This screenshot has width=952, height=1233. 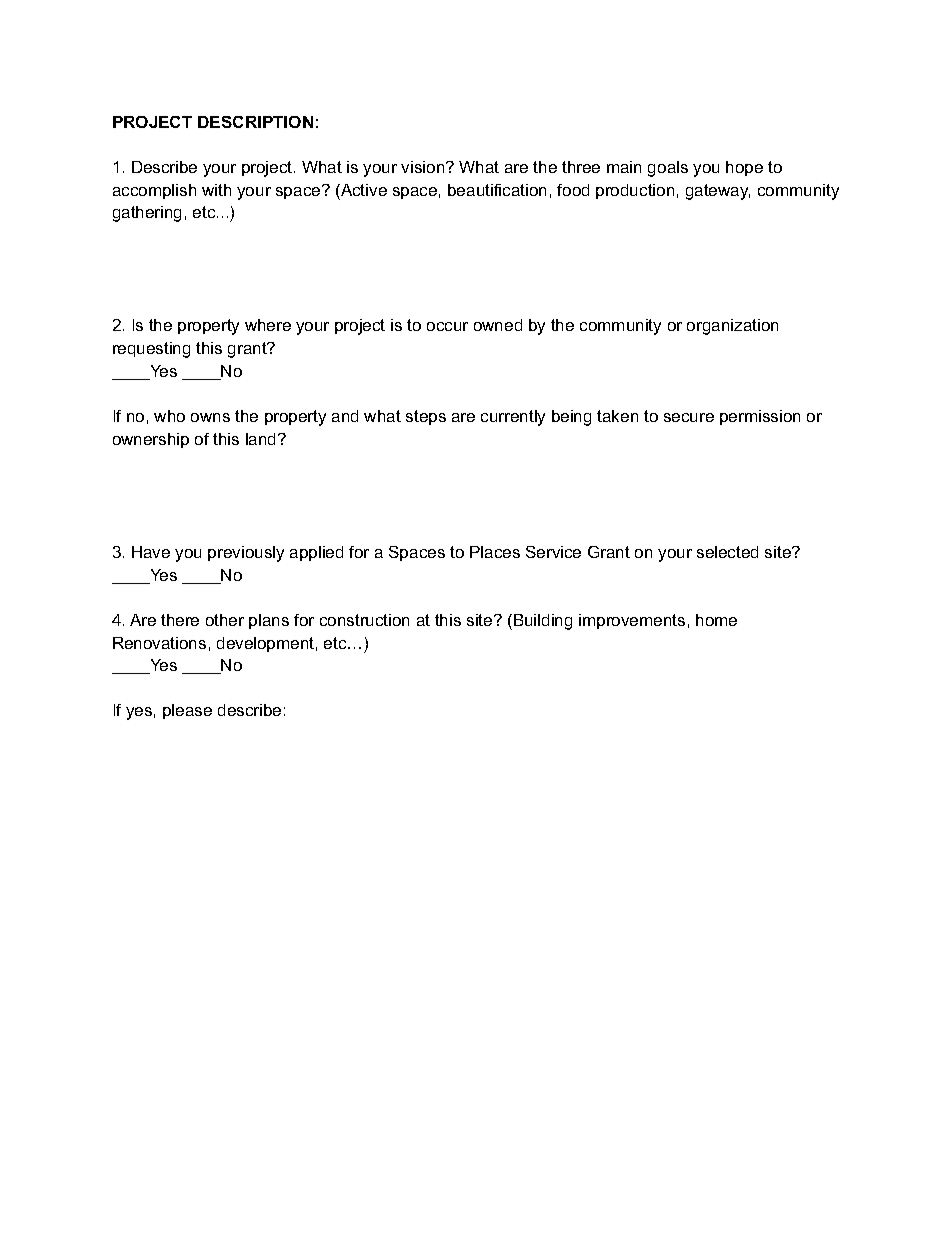 I want to click on occur, so click(x=447, y=326).
